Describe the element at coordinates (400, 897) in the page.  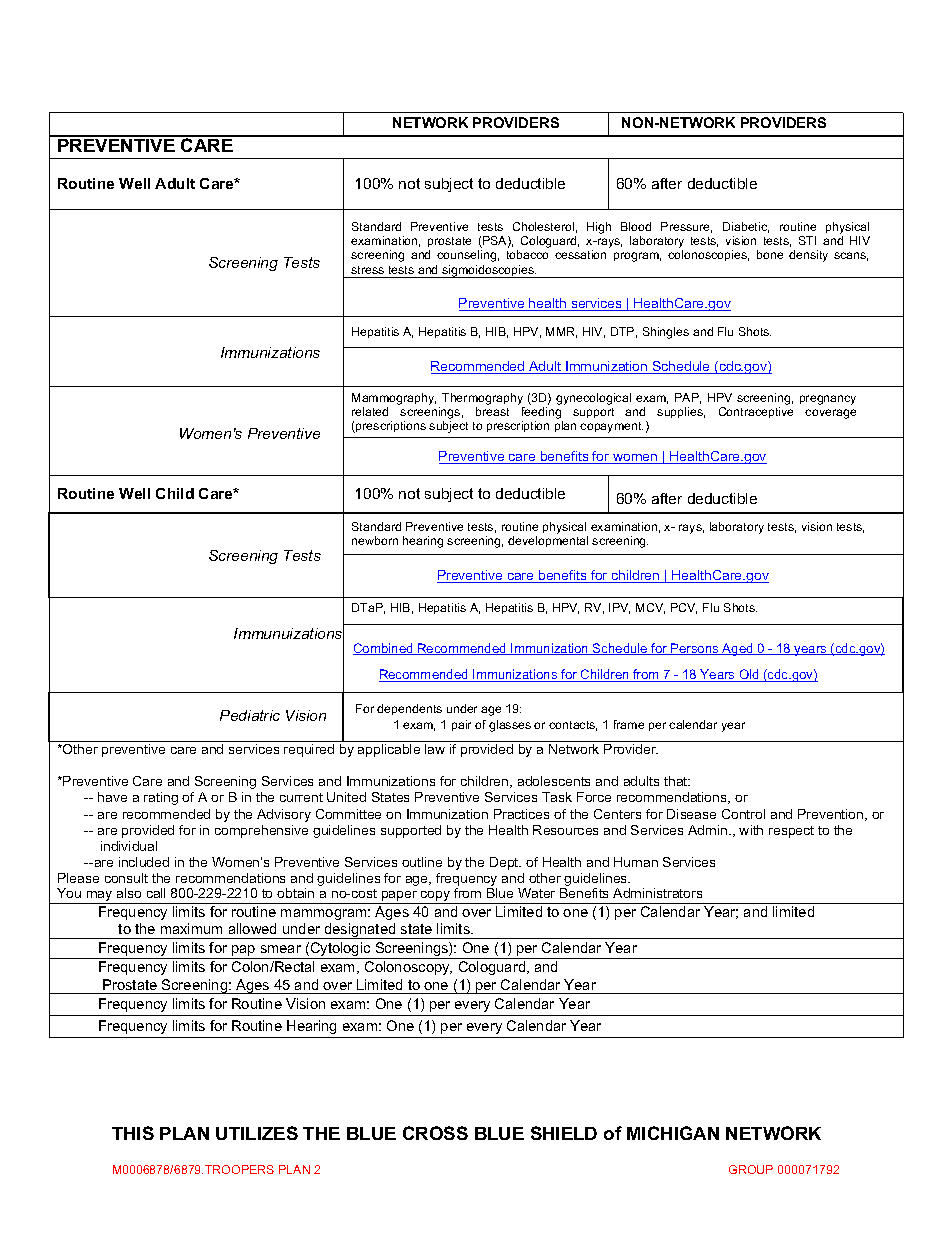
I see `paper` at that location.
